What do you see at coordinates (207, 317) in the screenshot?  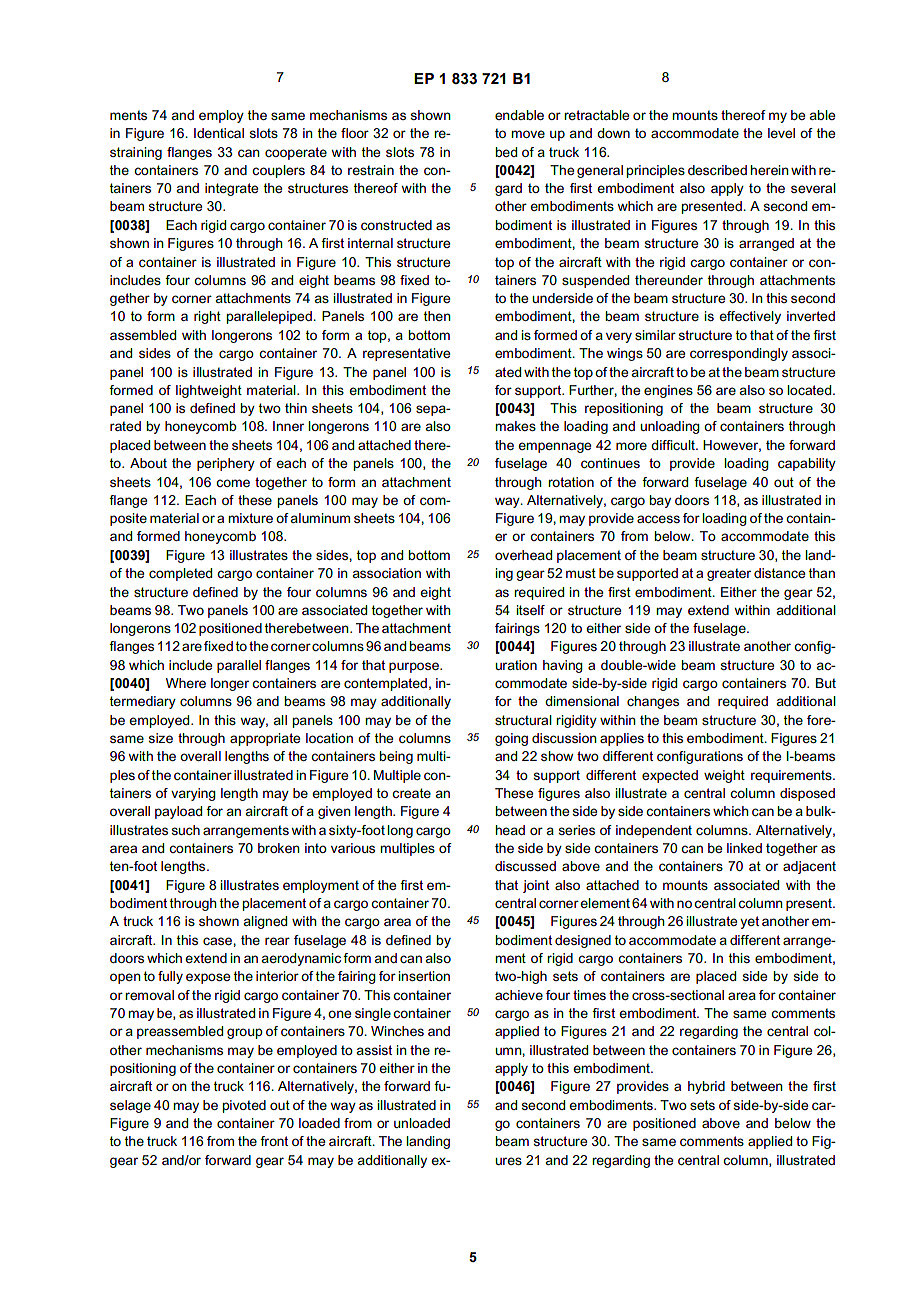 I see `right` at bounding box center [207, 317].
